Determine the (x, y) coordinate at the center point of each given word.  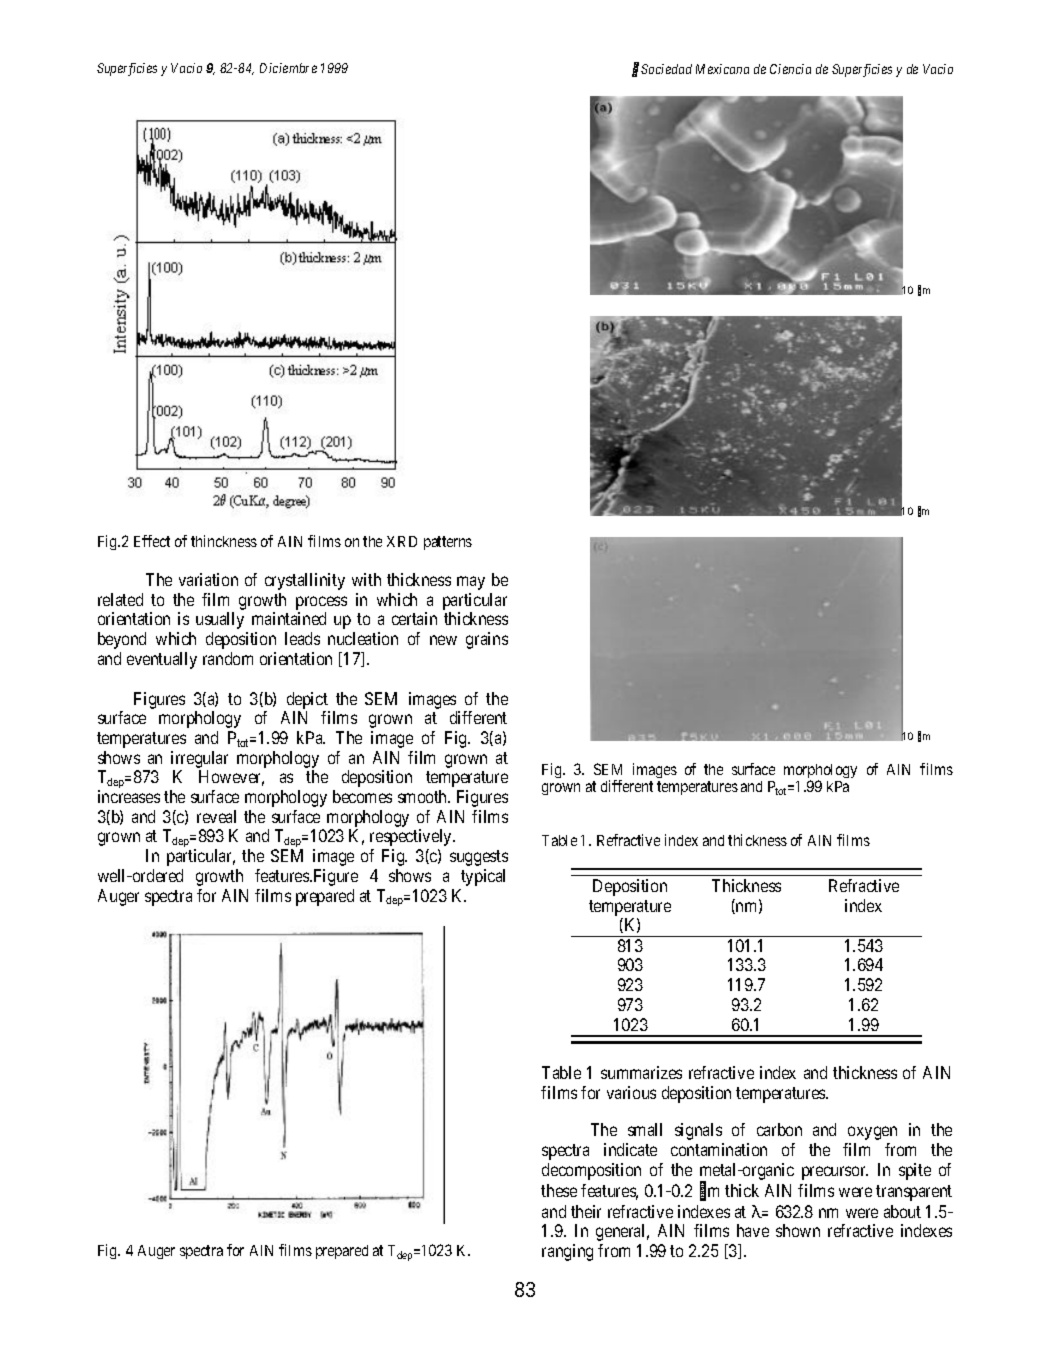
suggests (479, 858)
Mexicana (722, 69)
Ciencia (790, 69)
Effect (152, 541)
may (471, 583)
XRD (402, 541)
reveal (216, 816)
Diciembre (288, 68)
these (559, 1190)
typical (483, 877)
